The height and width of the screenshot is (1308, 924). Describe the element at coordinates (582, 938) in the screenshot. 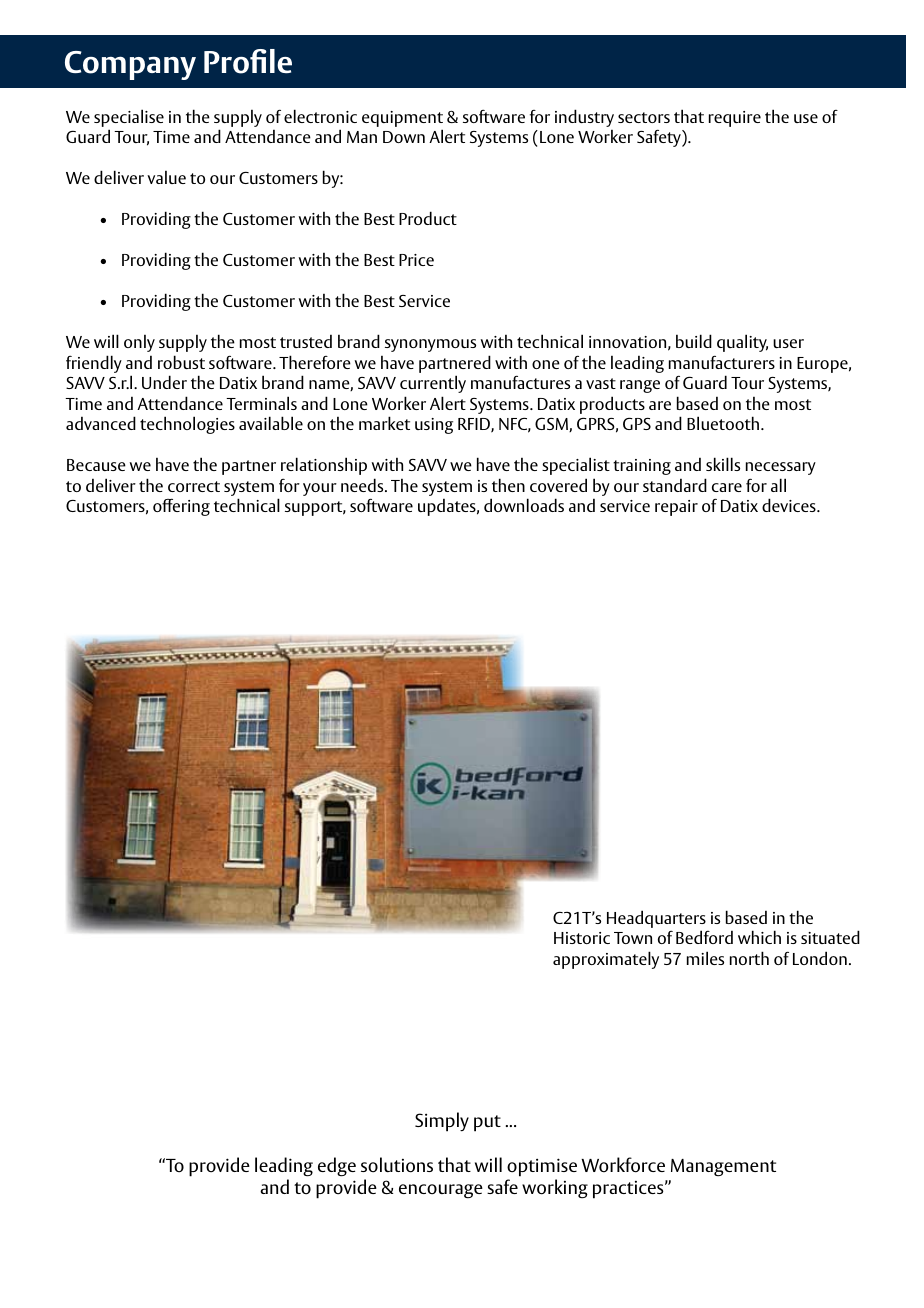

I see `Historic` at that location.
